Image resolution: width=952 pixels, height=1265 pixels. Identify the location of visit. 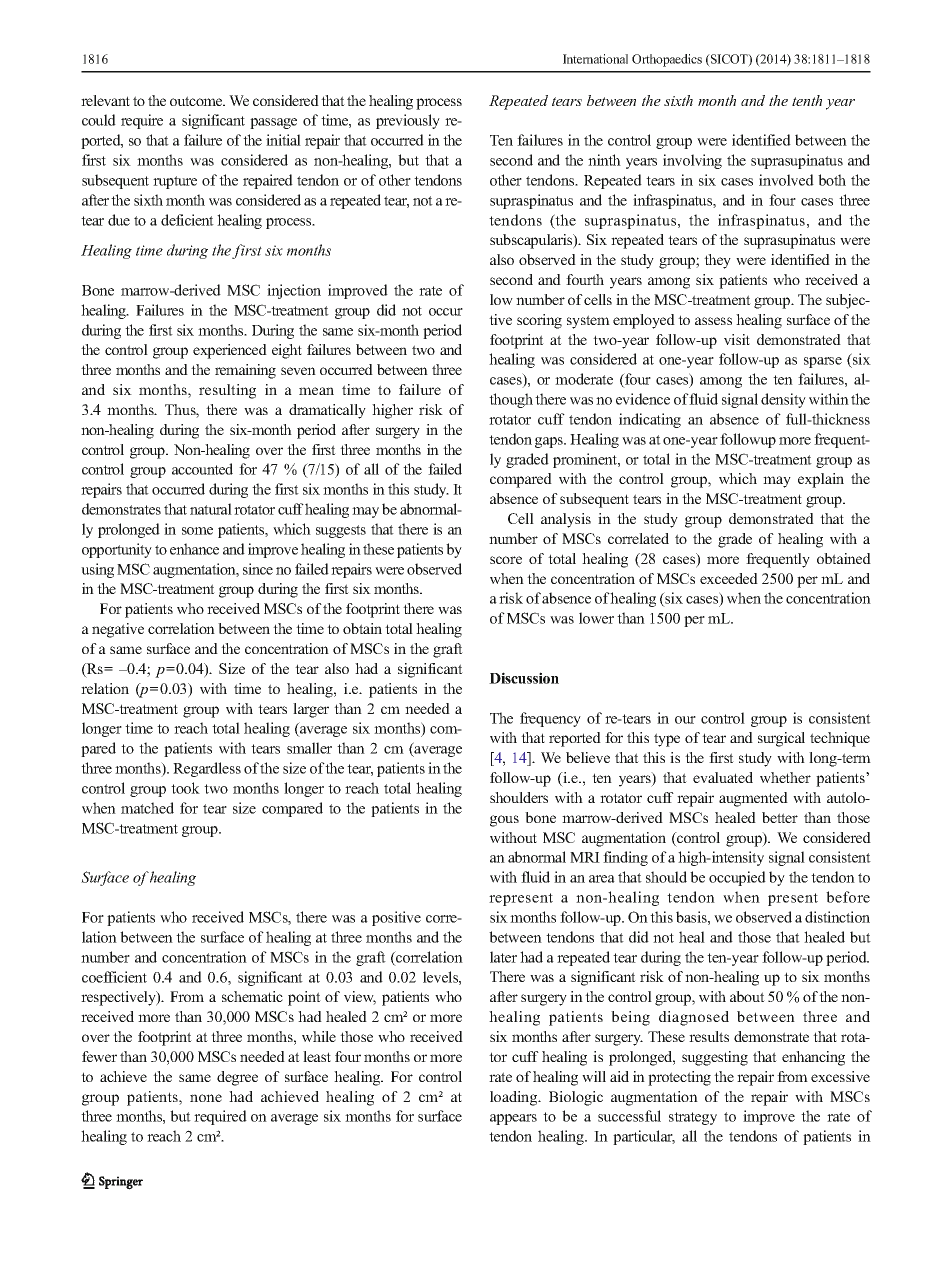
(737, 339).
